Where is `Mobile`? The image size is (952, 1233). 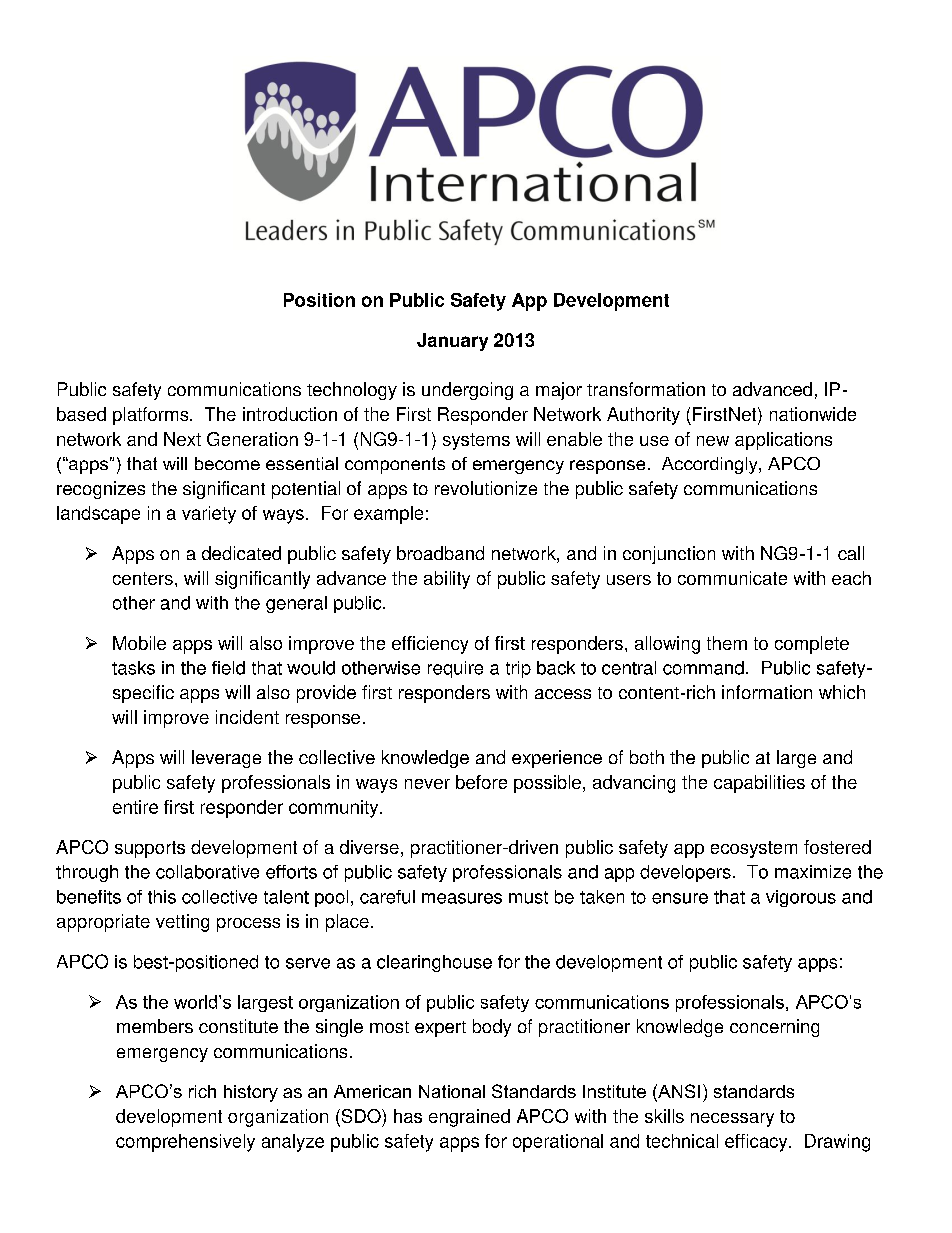
Mobile is located at coordinates (139, 643).
